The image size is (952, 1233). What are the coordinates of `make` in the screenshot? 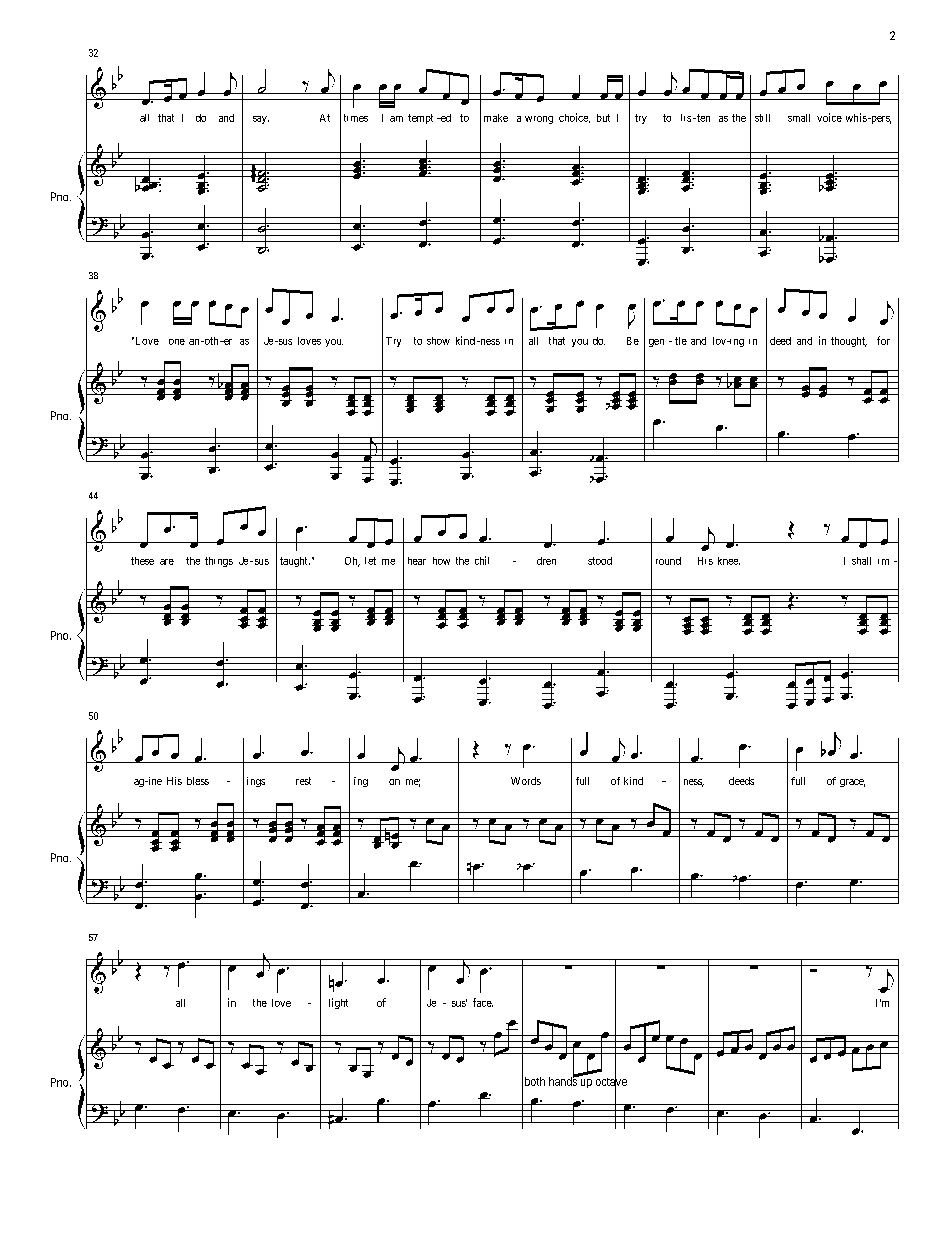 It's located at (496, 118).
